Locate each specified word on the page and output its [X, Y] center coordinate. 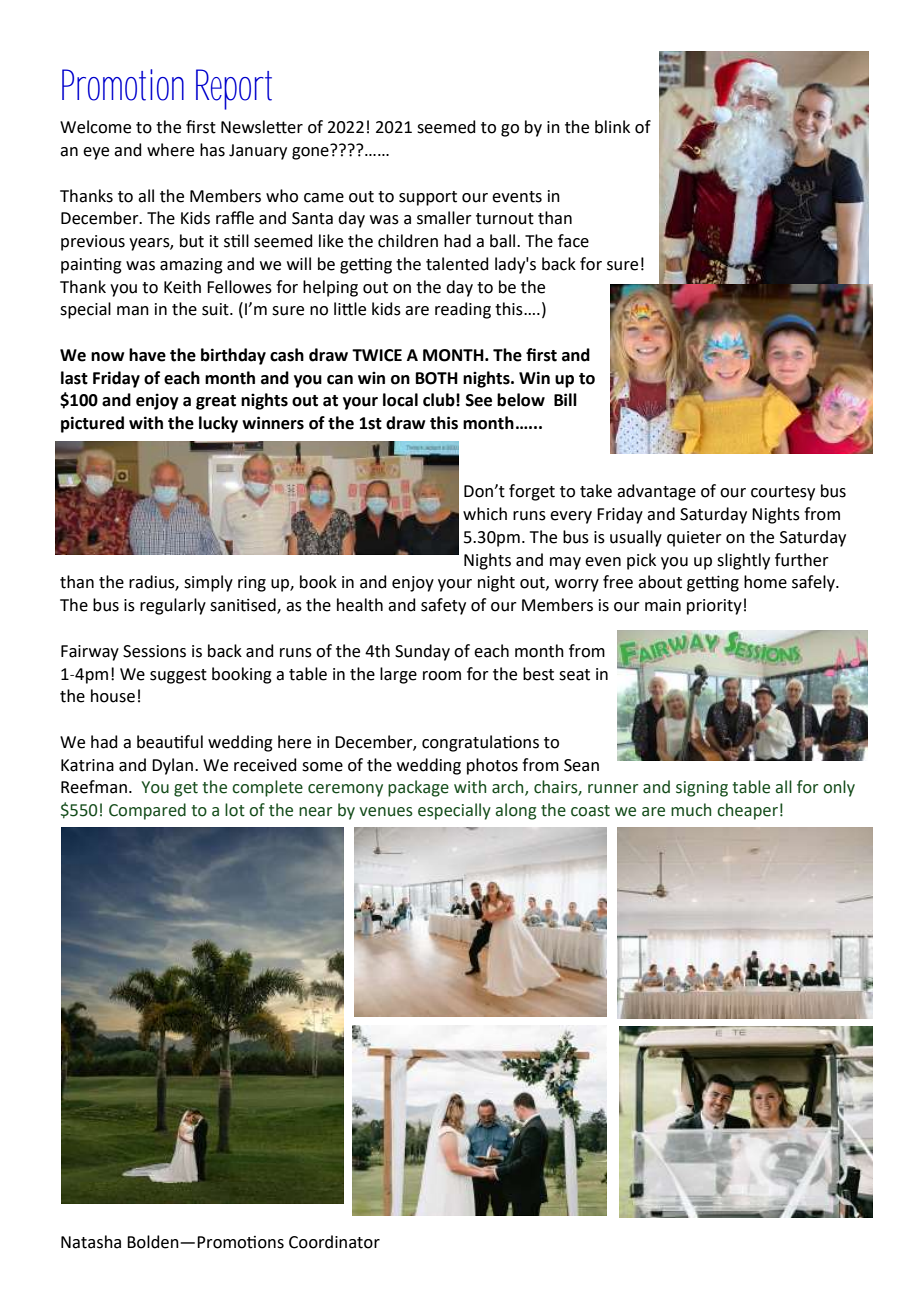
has [212, 150]
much [691, 810]
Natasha [91, 1242]
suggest [178, 676]
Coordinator [334, 1242]
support [428, 198]
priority [714, 607]
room [442, 676]
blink [612, 127]
